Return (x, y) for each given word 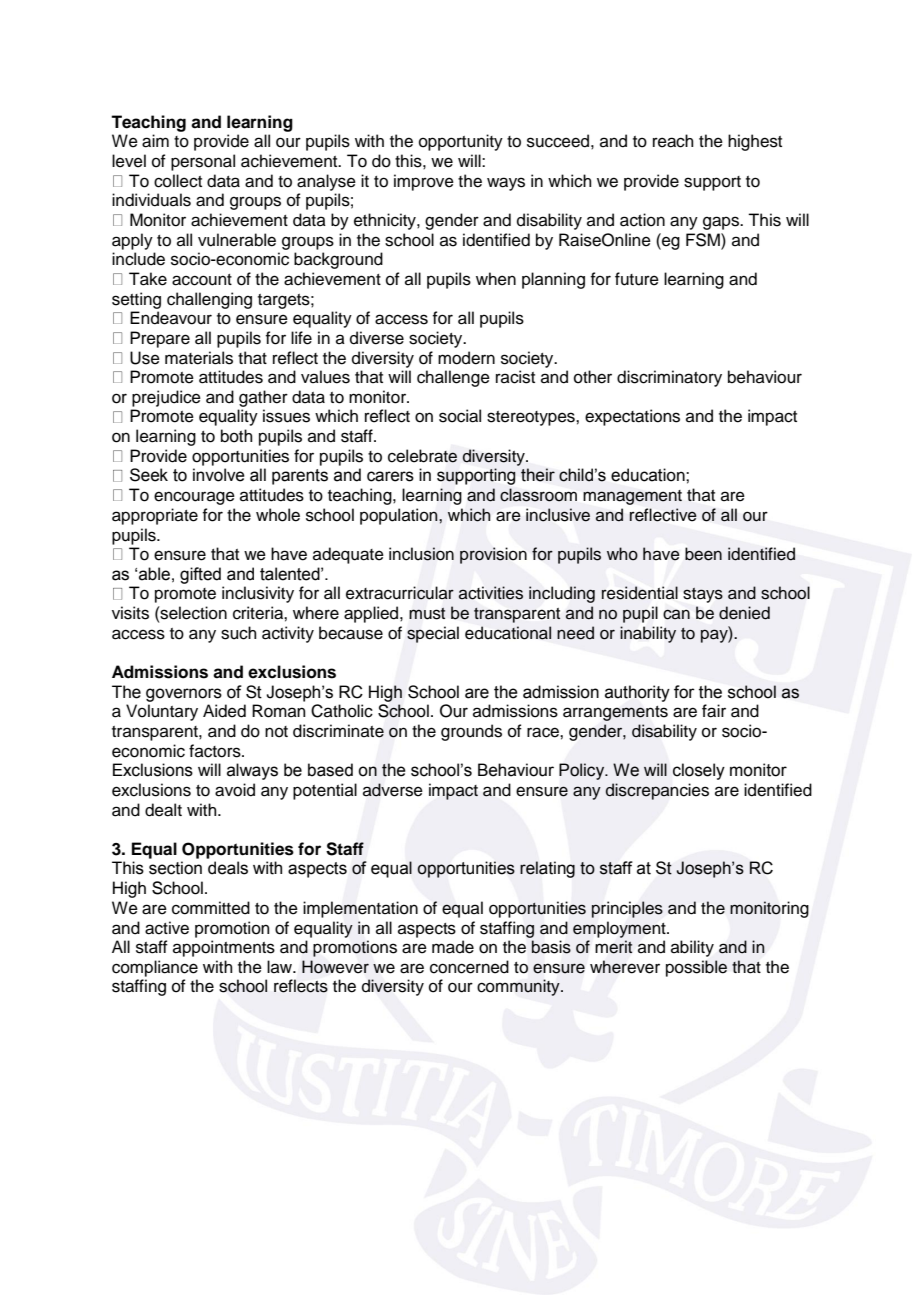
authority (637, 693)
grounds (471, 732)
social (460, 416)
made (453, 947)
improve (424, 182)
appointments (224, 948)
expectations (632, 417)
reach (673, 141)
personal (203, 162)
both (237, 436)
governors (184, 695)
